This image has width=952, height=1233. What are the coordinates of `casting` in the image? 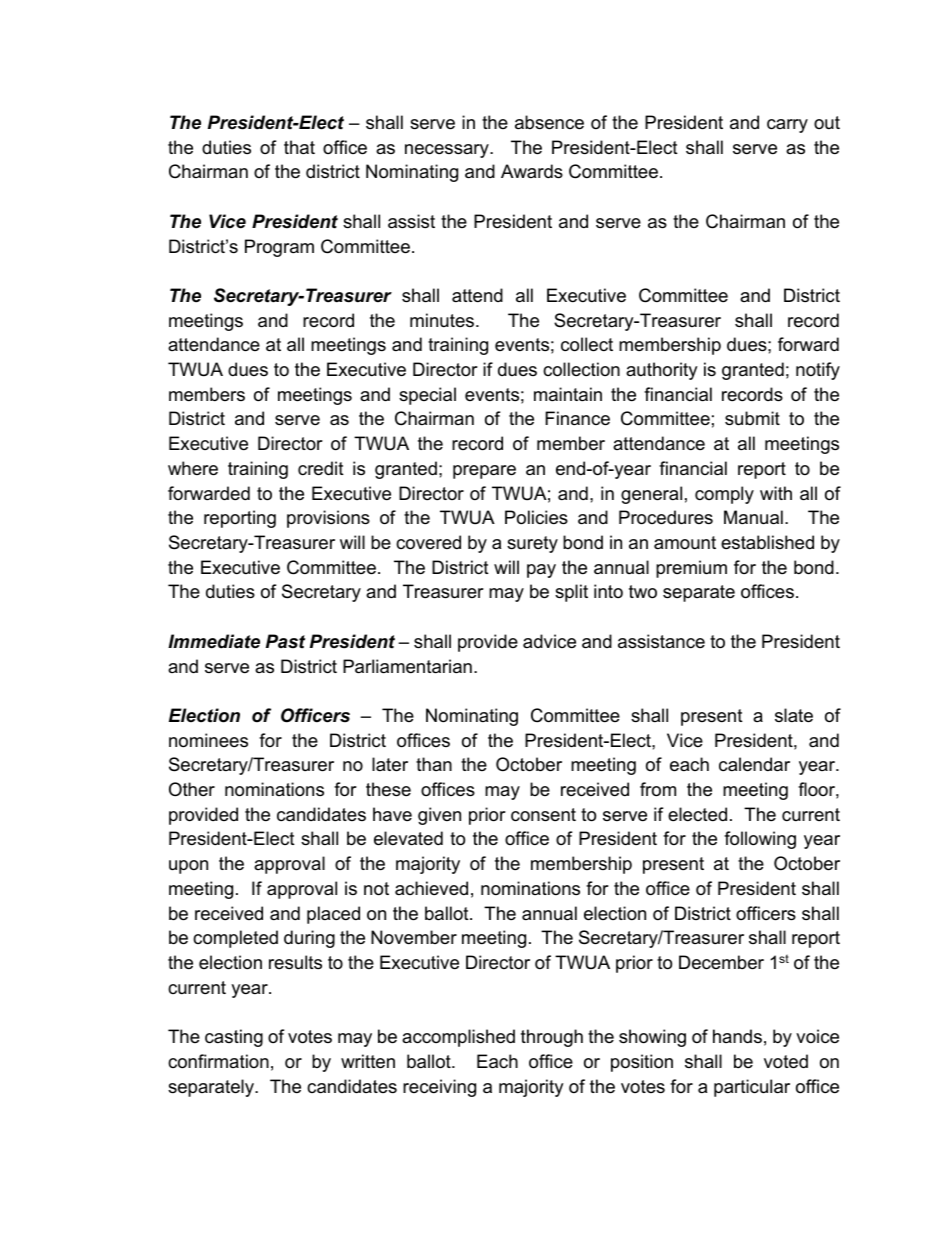 It's located at (234, 1038).
